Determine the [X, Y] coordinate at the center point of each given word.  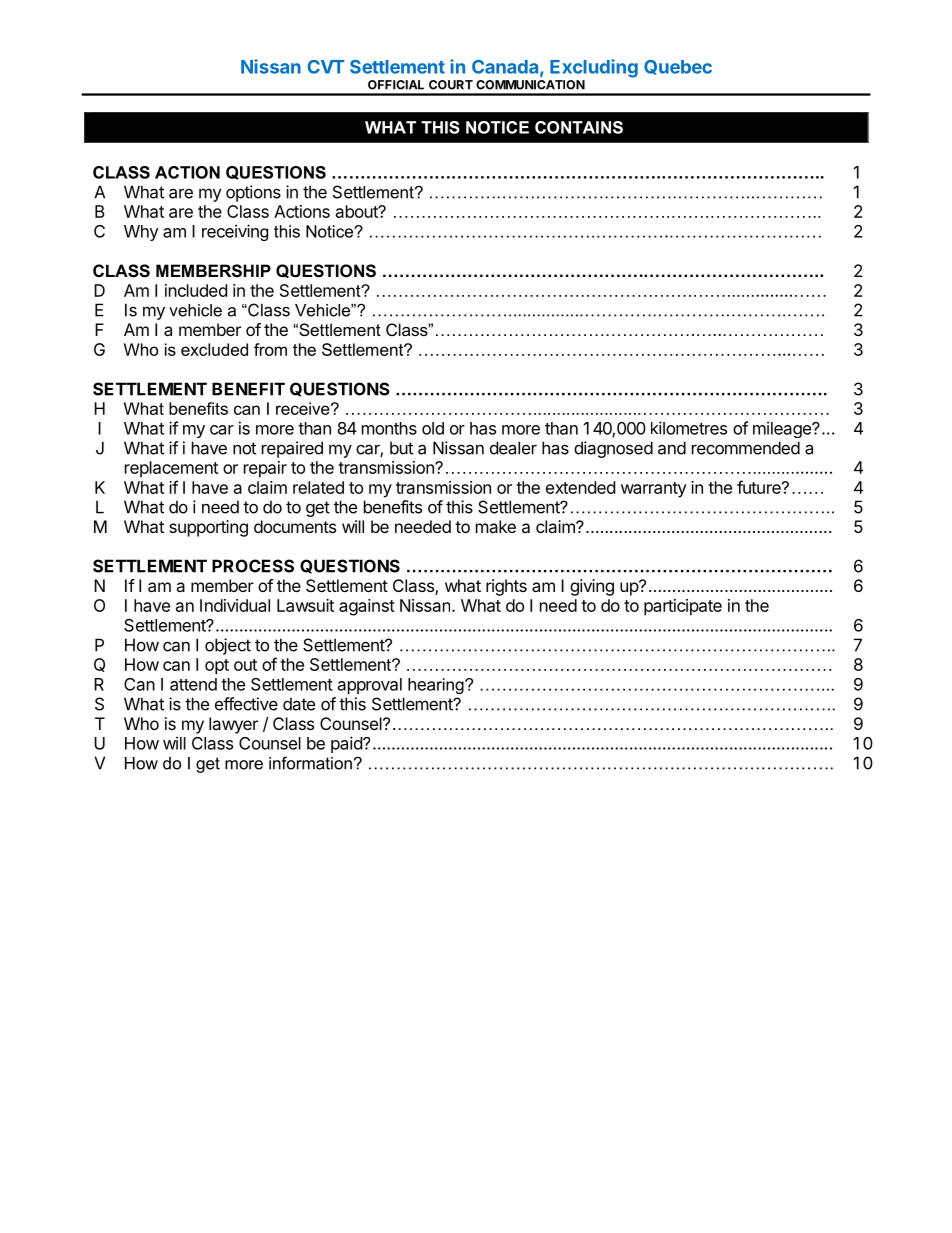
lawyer [233, 725]
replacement [171, 469]
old [433, 428]
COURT [451, 85]
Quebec [678, 67]
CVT [325, 67]
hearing [437, 686]
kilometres [689, 428]
